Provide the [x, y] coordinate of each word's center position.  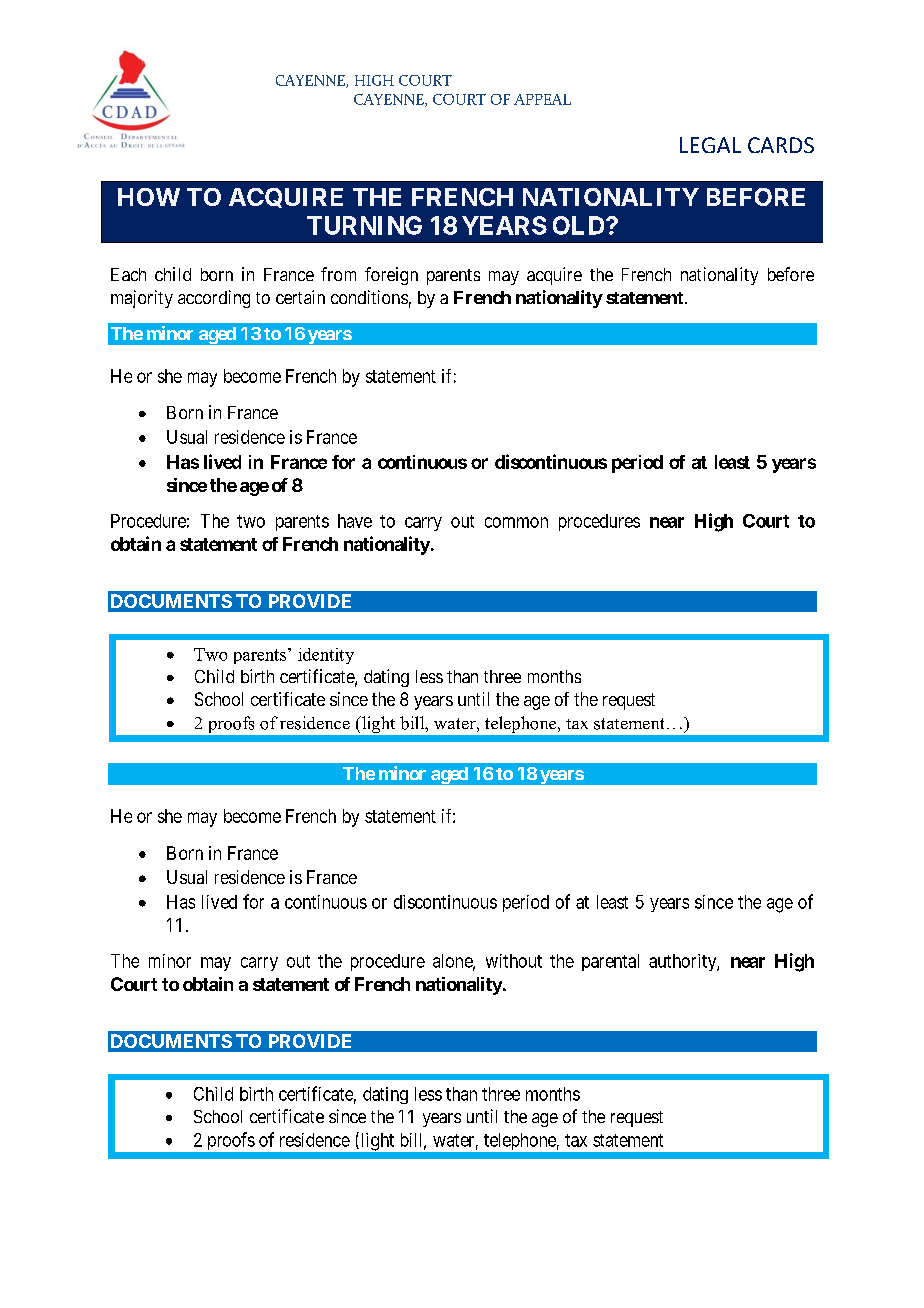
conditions [369, 297]
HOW [149, 197]
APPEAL [542, 99]
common [516, 522]
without [514, 961]
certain [300, 297]
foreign [391, 276]
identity [326, 656]
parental [610, 962]
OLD [580, 225]
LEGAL [710, 145]
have [355, 521]
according [214, 299]
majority [142, 299]
